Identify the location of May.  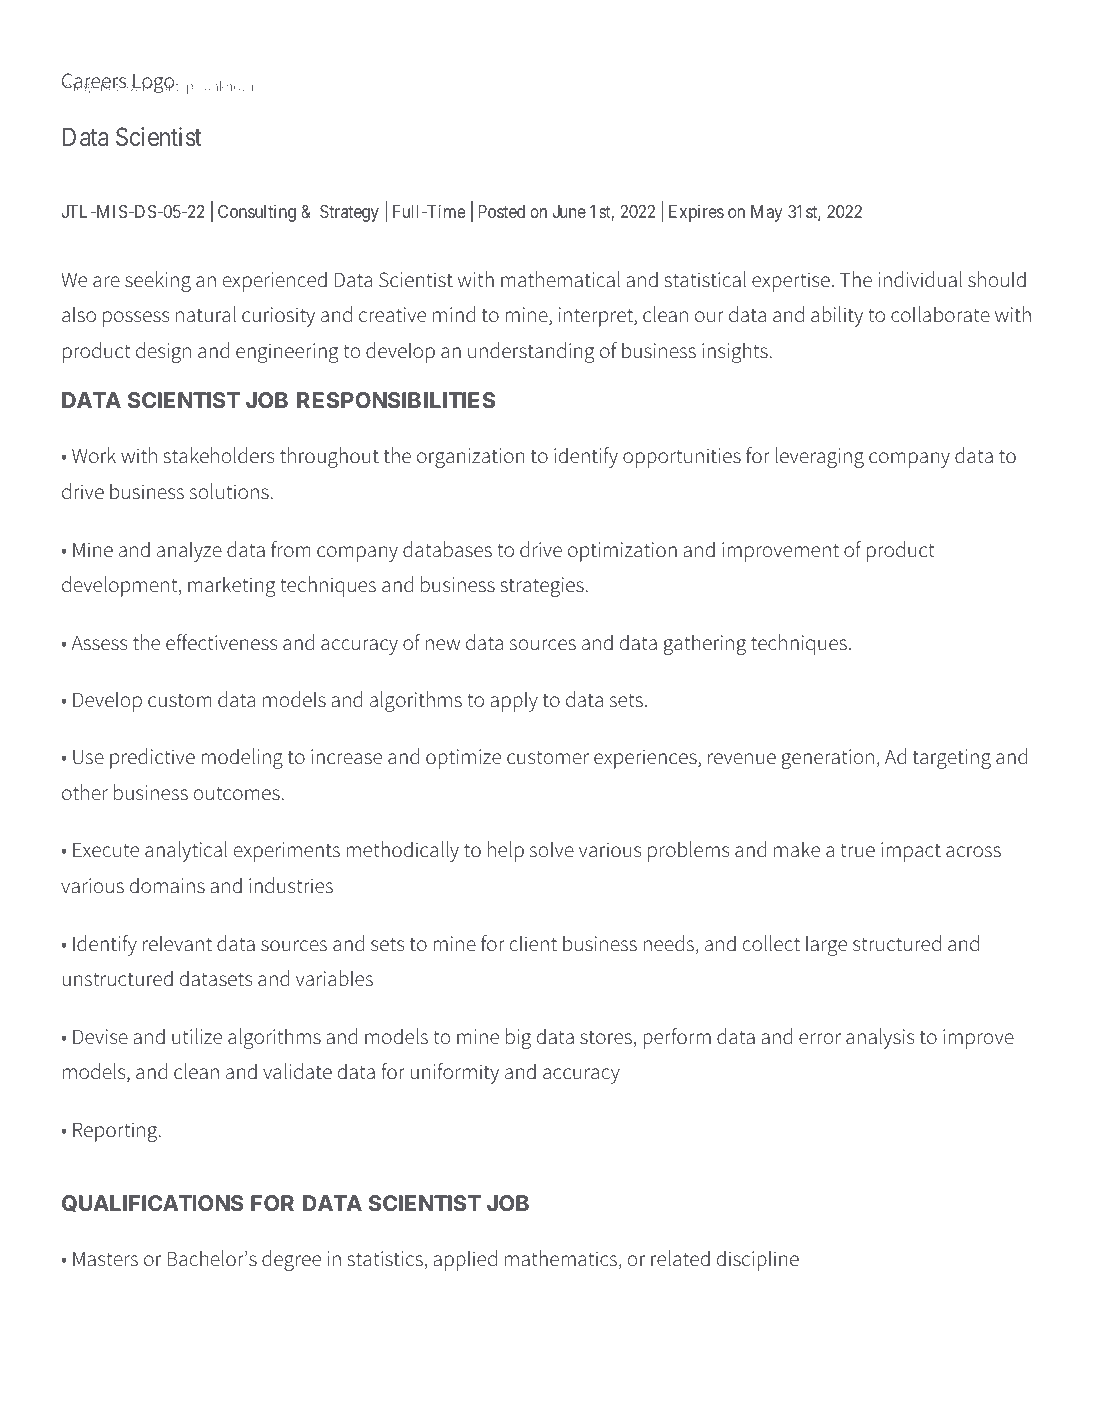
(767, 213).
